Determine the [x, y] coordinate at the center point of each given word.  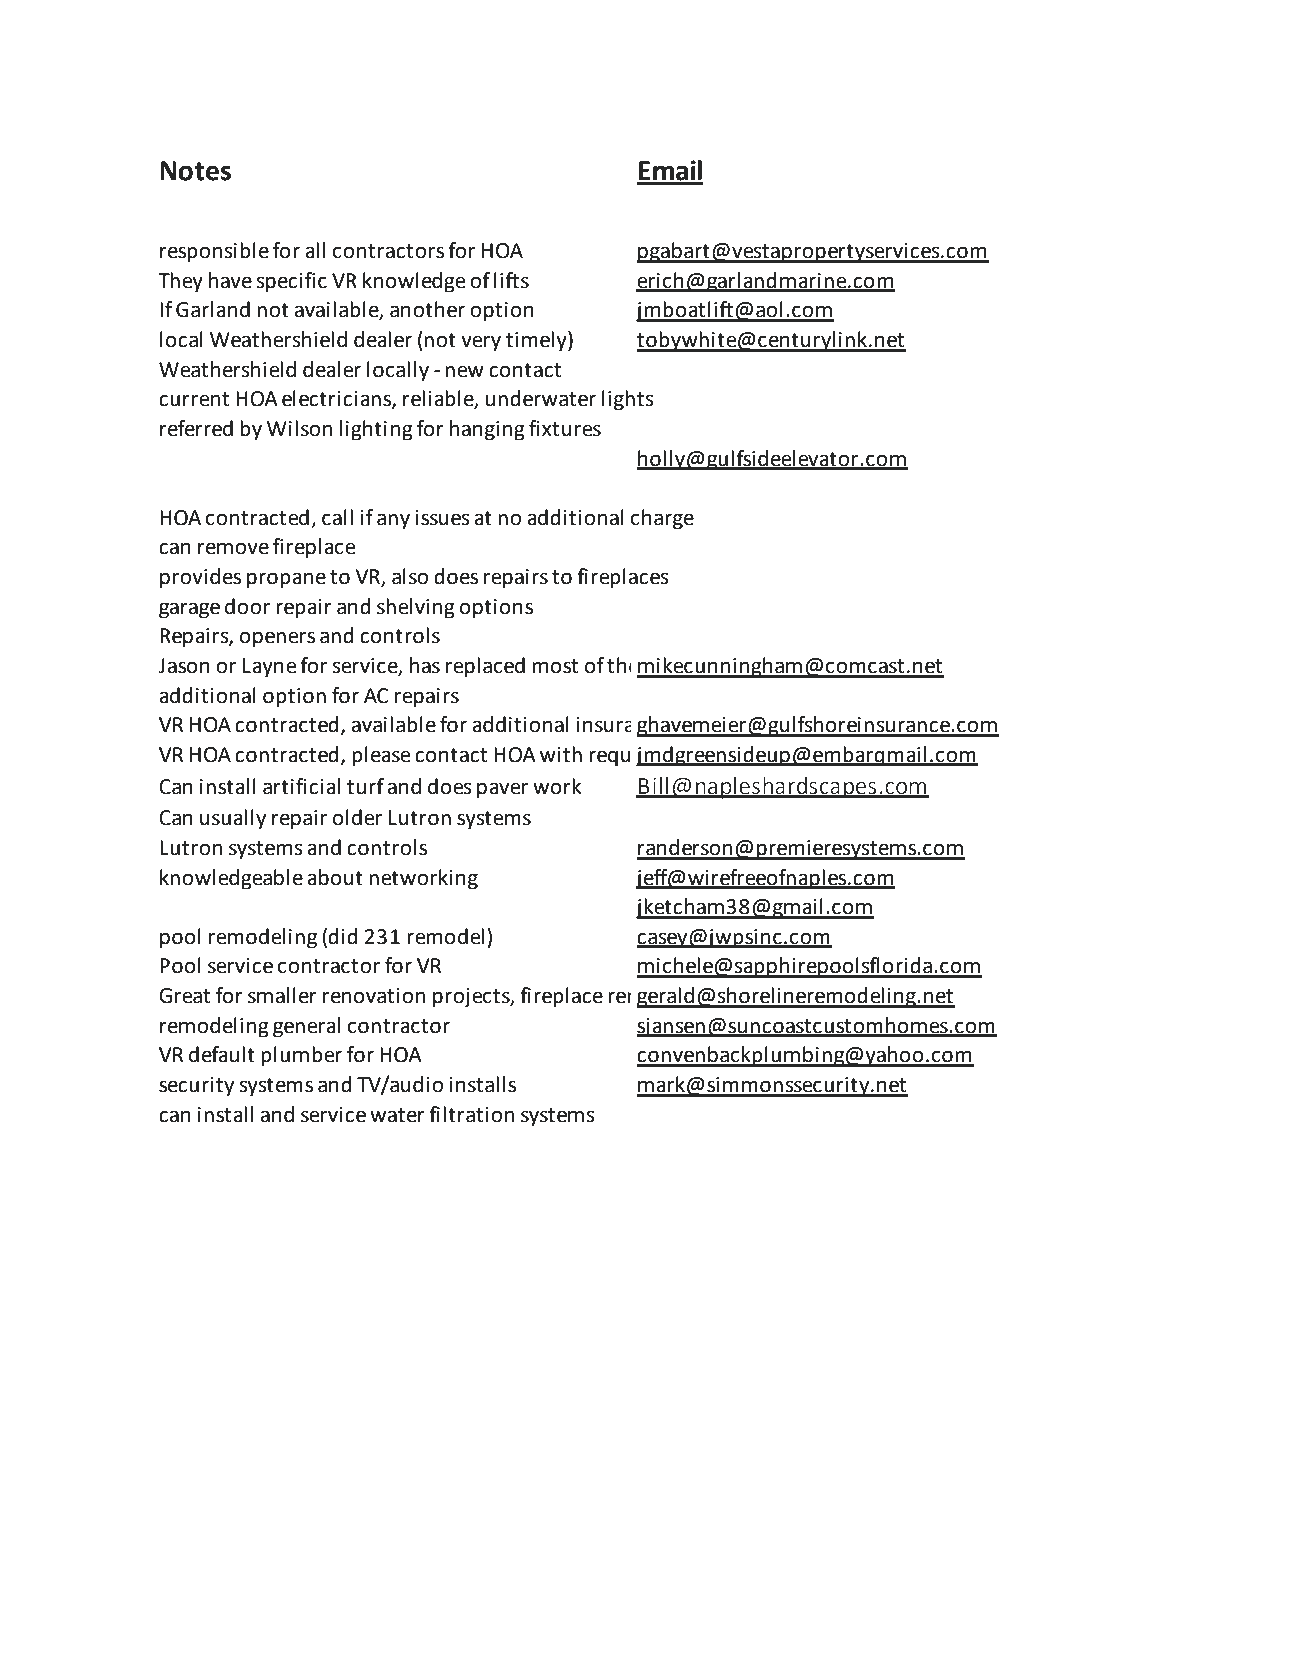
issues [442, 518]
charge [662, 519]
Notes [195, 171]
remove [233, 548]
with [561, 754]
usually [233, 819]
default [222, 1054]
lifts [511, 280]
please [381, 756]
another [427, 309]
